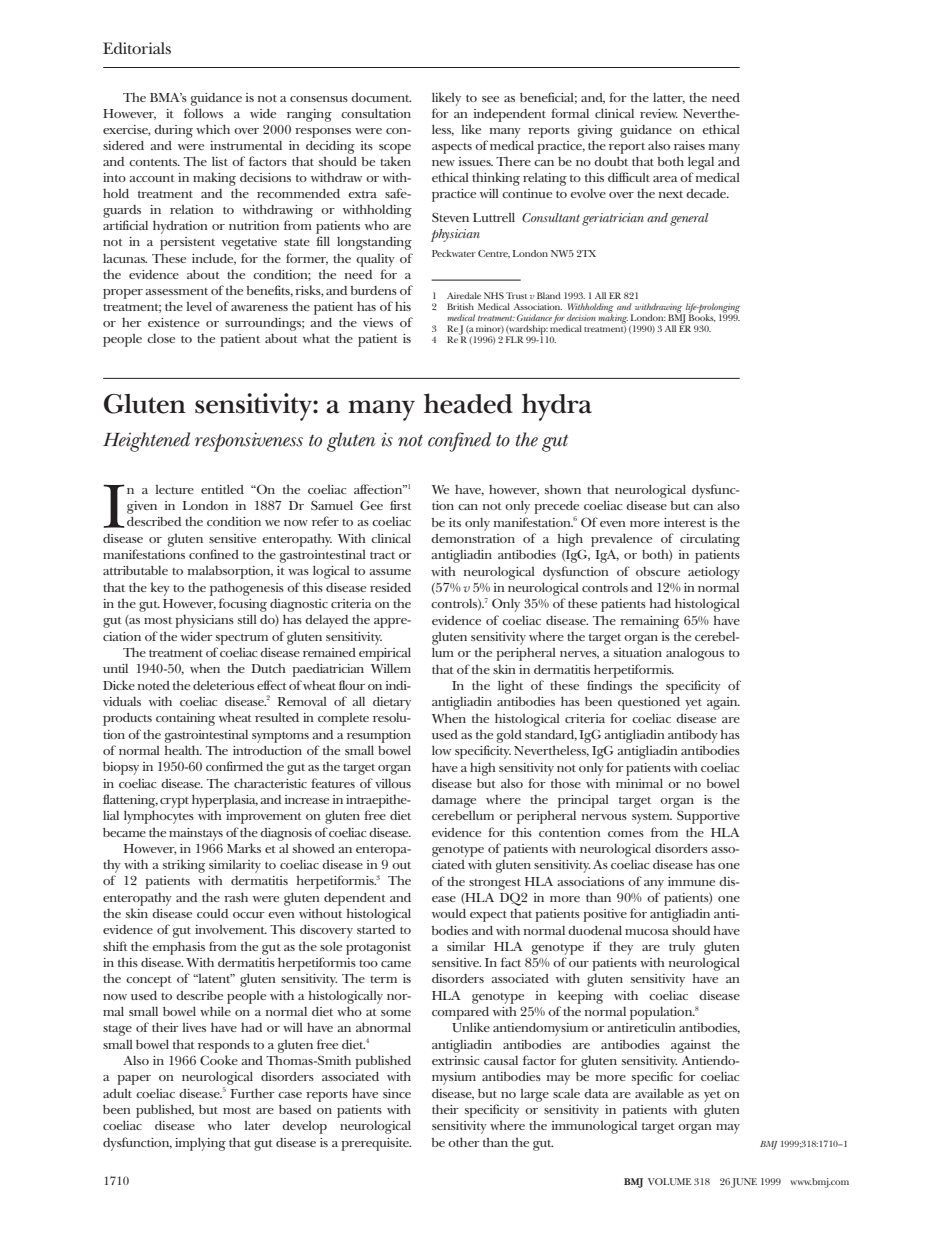 Image resolution: width=952 pixels, height=1233 pixels. What do you see at coordinates (464, 1142) in the page?
I see `other` at bounding box center [464, 1142].
